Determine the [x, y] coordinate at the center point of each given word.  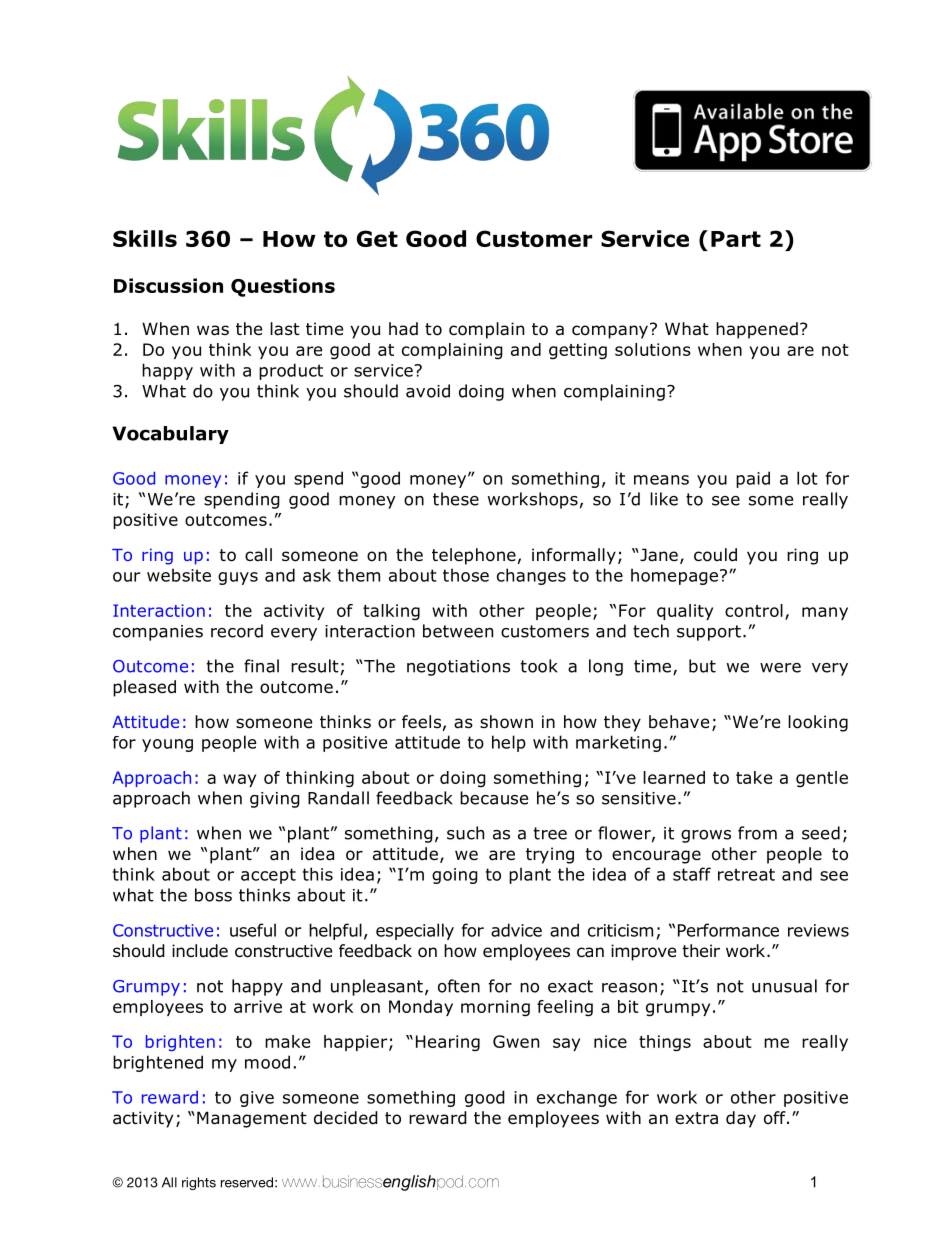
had [403, 329]
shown [506, 722]
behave [679, 722]
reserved [247, 1182]
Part [736, 239]
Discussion [168, 285]
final [261, 666]
